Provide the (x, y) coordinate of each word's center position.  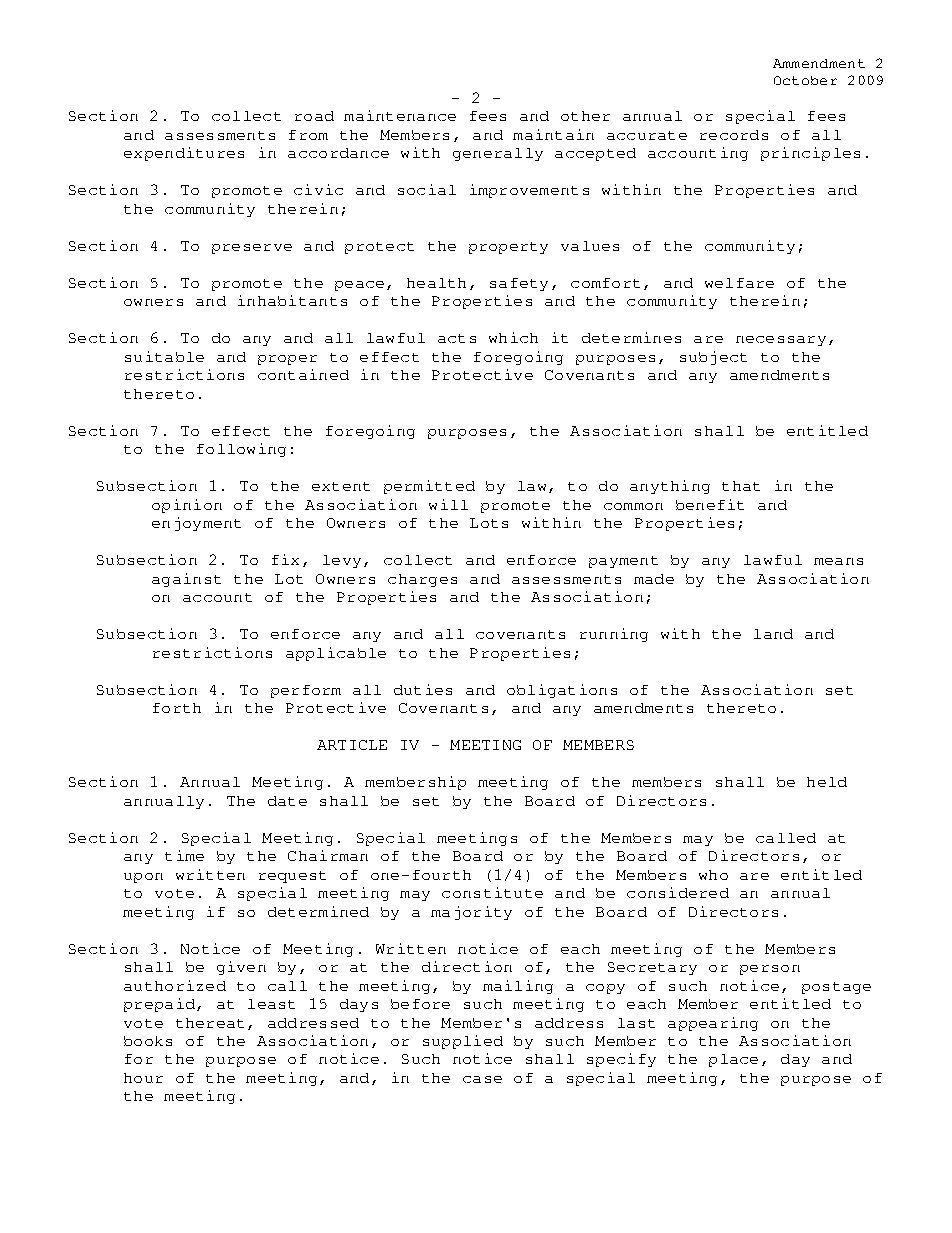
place (733, 1060)
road (314, 116)
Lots (489, 523)
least (271, 1004)
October (805, 80)
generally (498, 154)
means (838, 561)
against (186, 580)
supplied (463, 1042)
